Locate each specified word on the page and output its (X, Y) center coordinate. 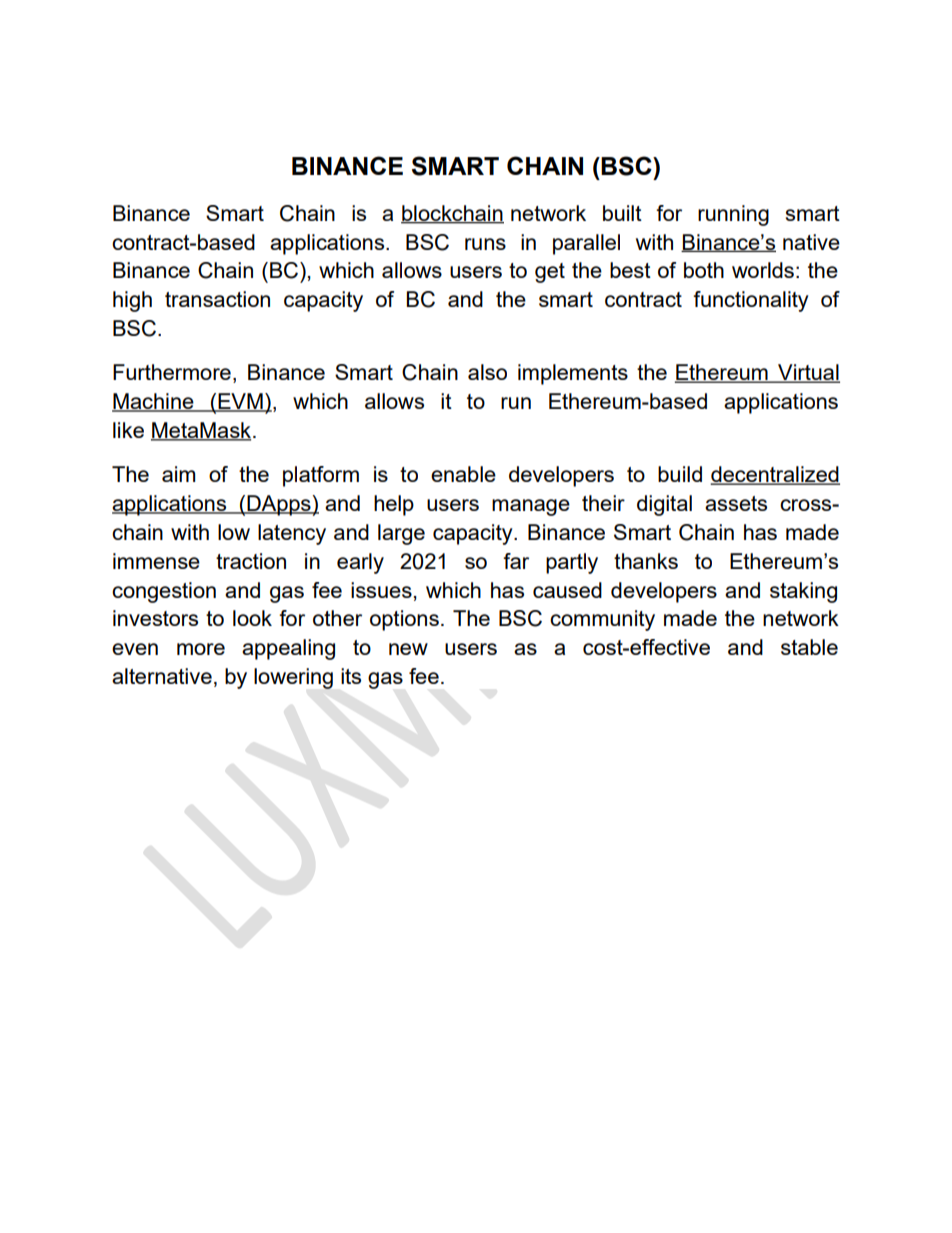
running (733, 215)
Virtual (808, 373)
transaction (217, 299)
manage (531, 507)
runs (485, 244)
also (487, 372)
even (135, 649)
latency (292, 534)
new (408, 649)
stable (809, 647)
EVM (240, 402)
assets (736, 503)
